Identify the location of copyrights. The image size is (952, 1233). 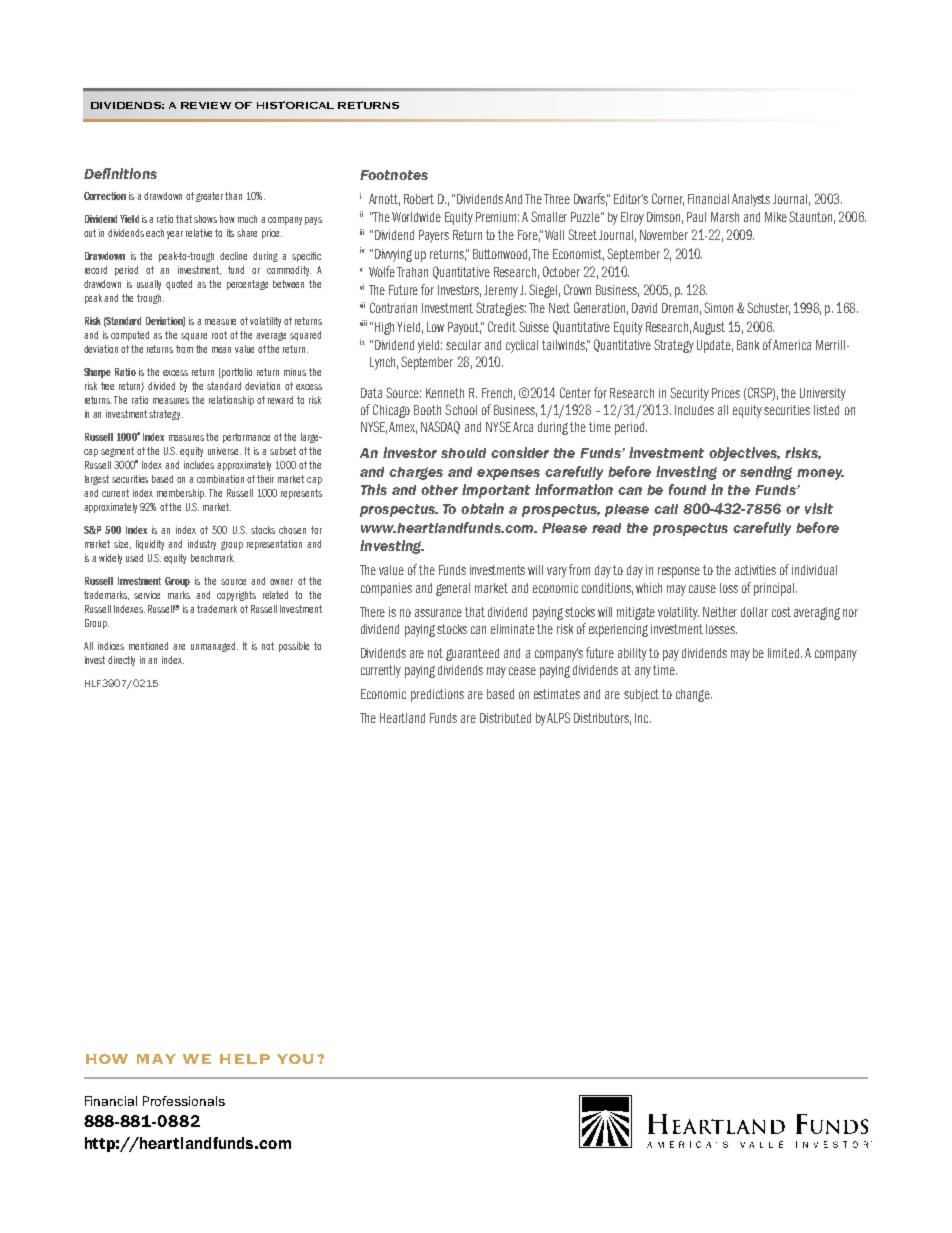
(236, 596).
